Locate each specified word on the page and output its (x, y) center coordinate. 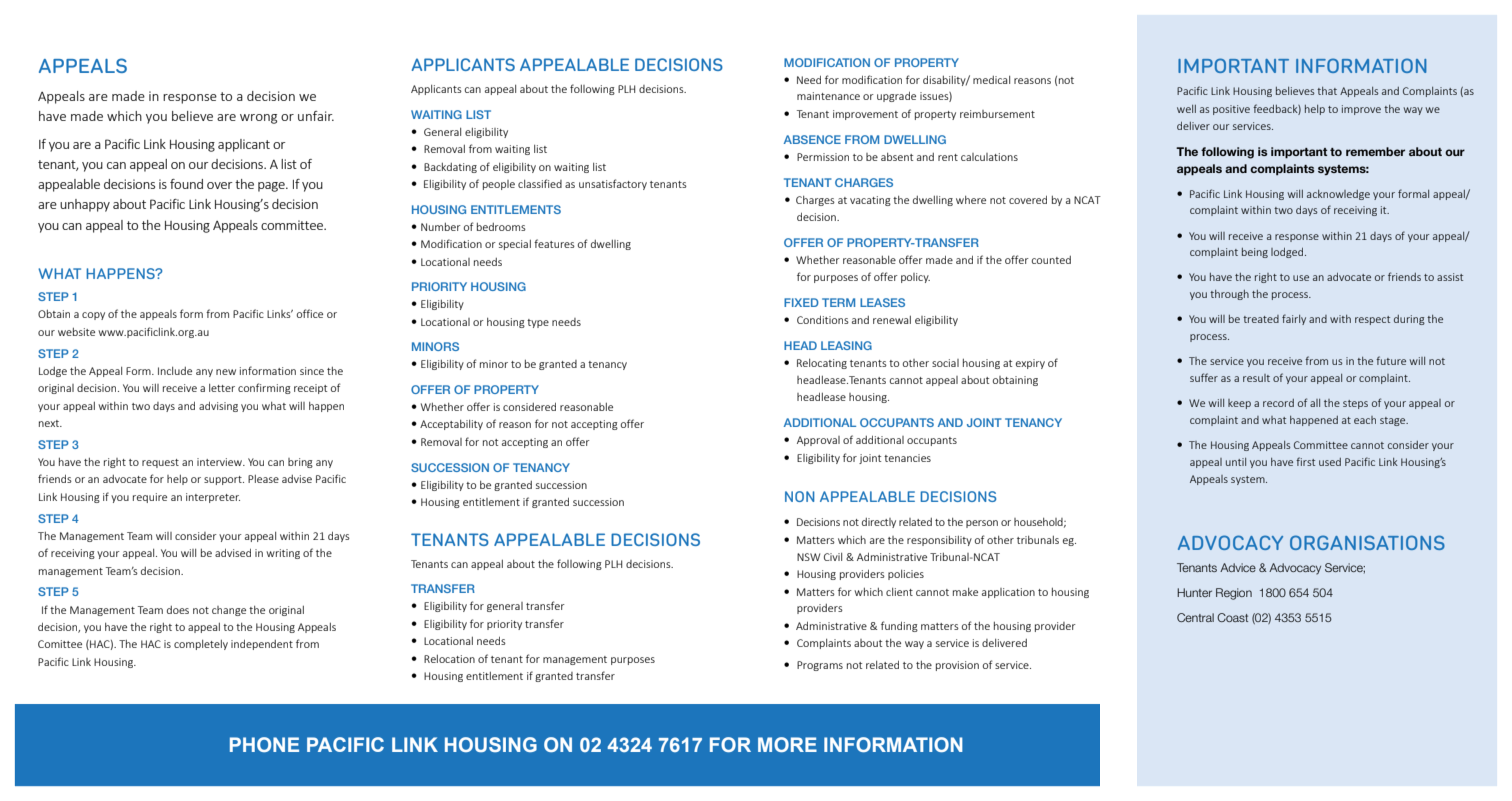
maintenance (828, 96)
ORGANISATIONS (1367, 542)
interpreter (213, 498)
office (310, 313)
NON (800, 496)
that (1327, 91)
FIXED (801, 302)
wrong (258, 119)
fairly (1294, 319)
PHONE (264, 744)
